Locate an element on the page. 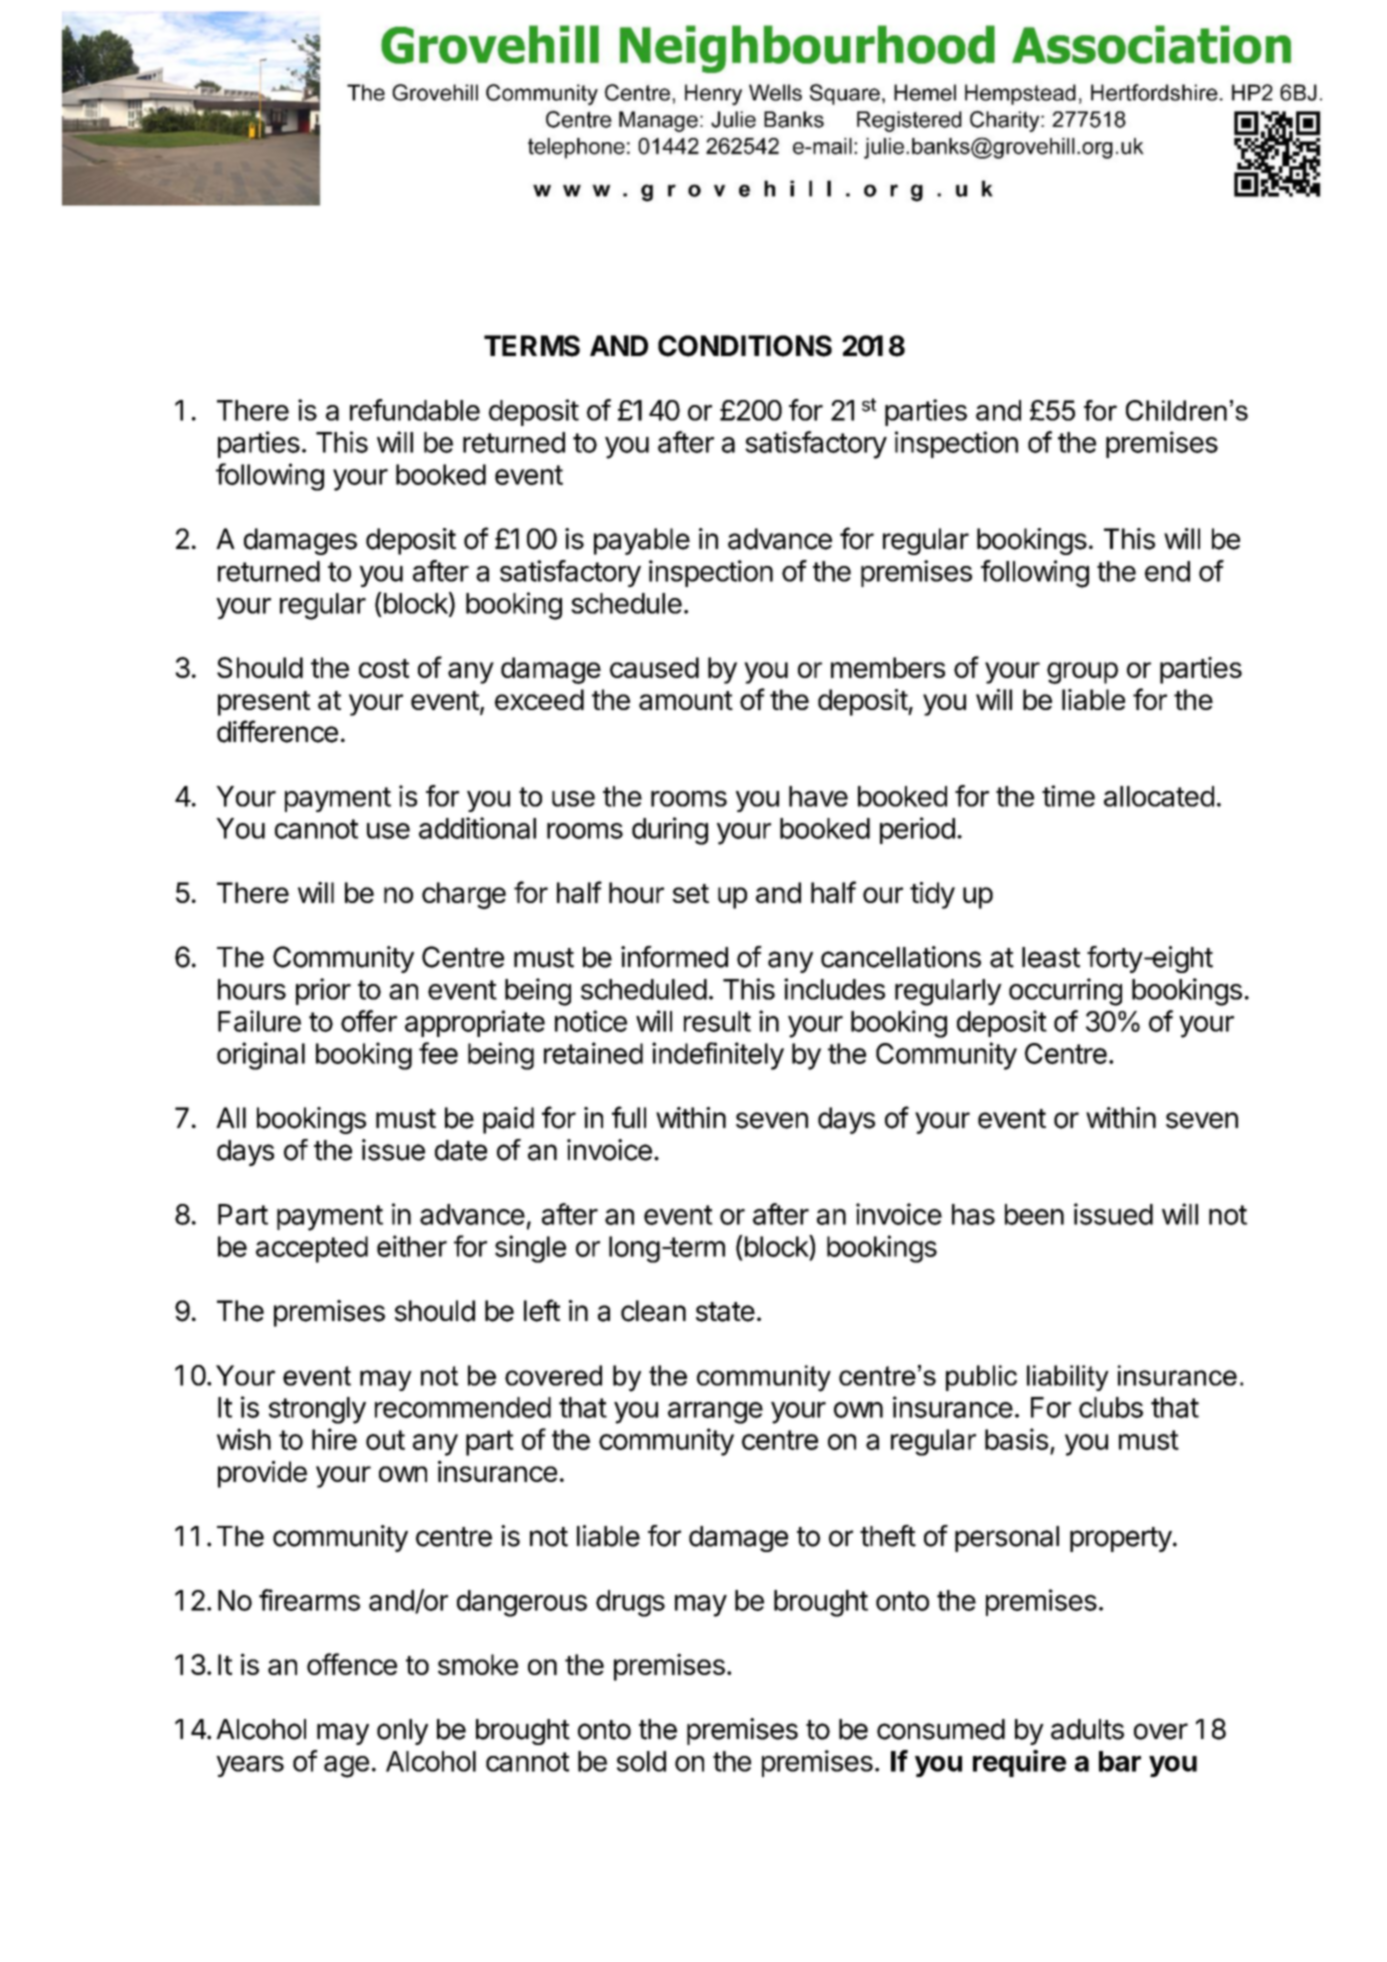 The height and width of the image is (1962, 1387). CONDITIONS is located at coordinates (745, 346).
